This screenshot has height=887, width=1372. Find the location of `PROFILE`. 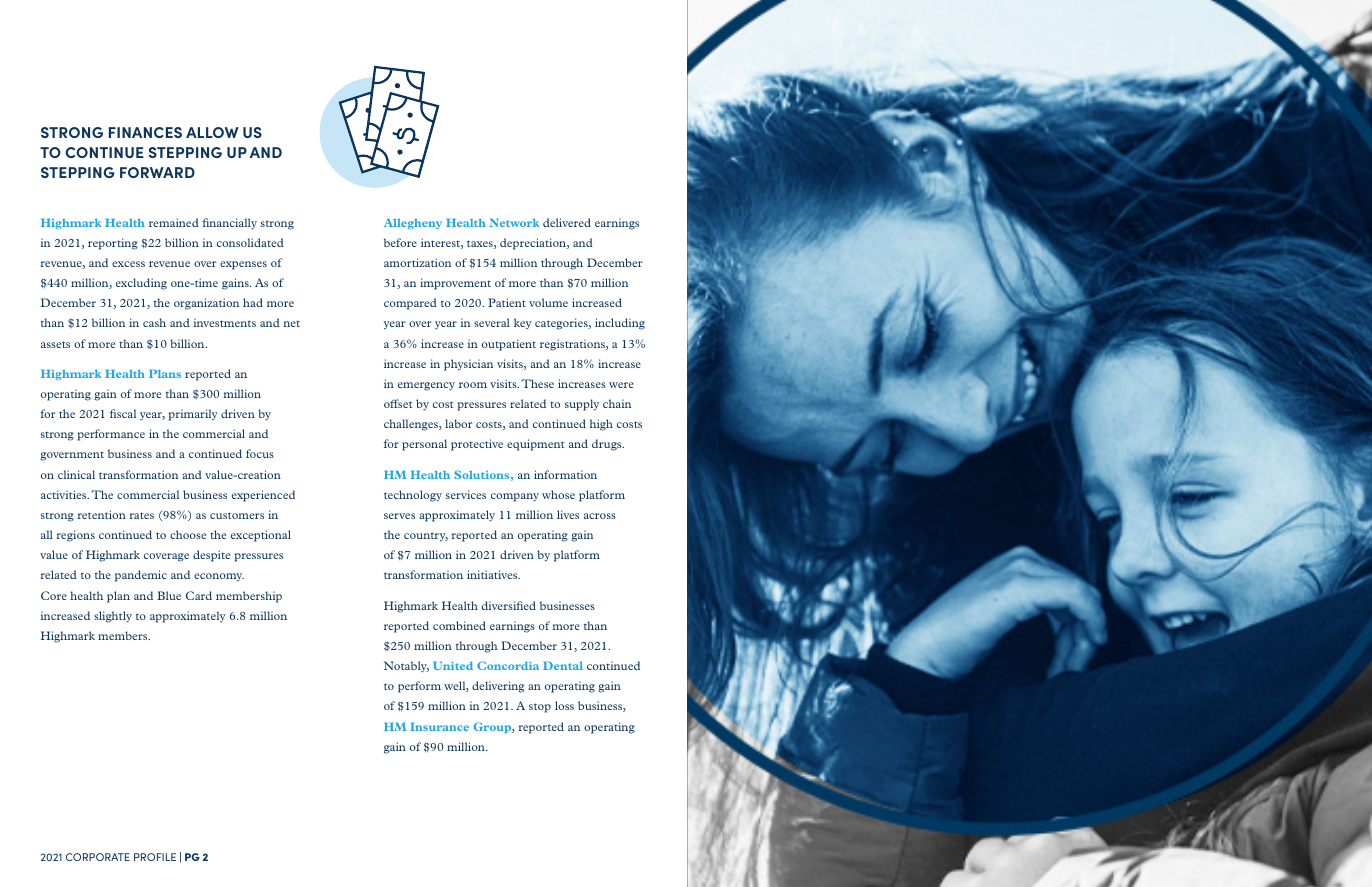

PROFILE is located at coordinates (155, 857).
